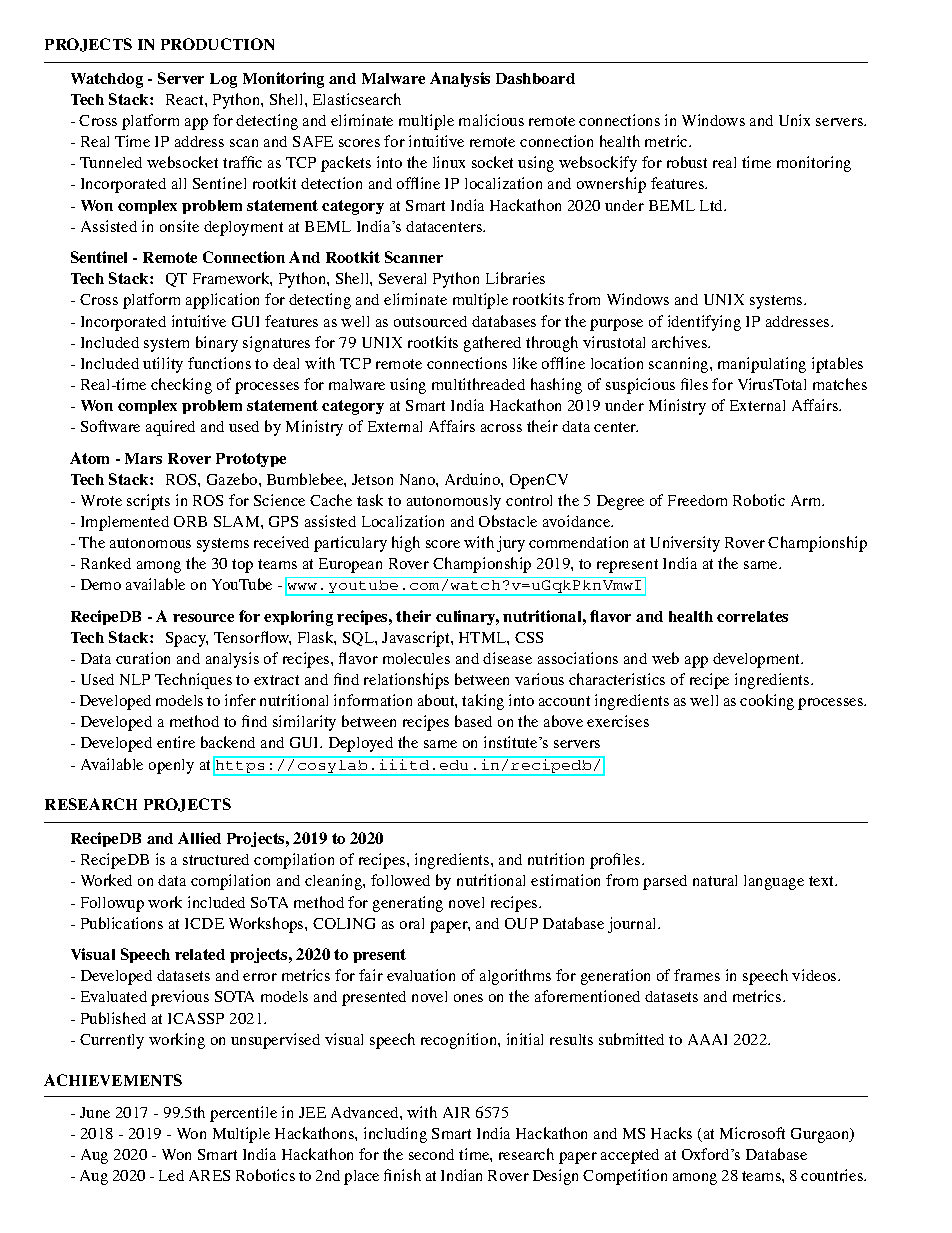 The height and width of the image is (1233, 952). Describe the element at coordinates (762, 365) in the image. I see `manipulating` at that location.
